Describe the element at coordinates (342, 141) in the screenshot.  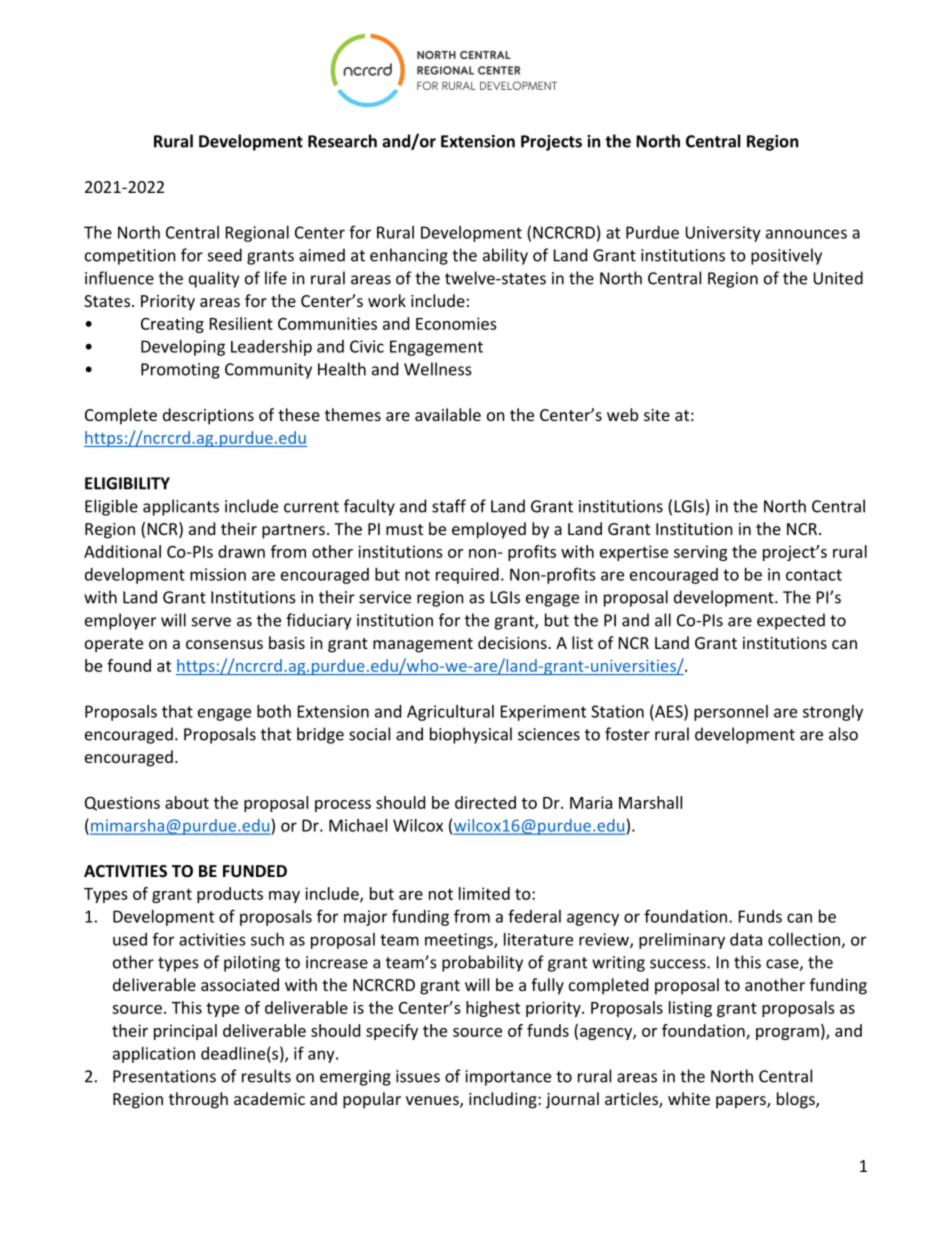
I see `Research` at that location.
